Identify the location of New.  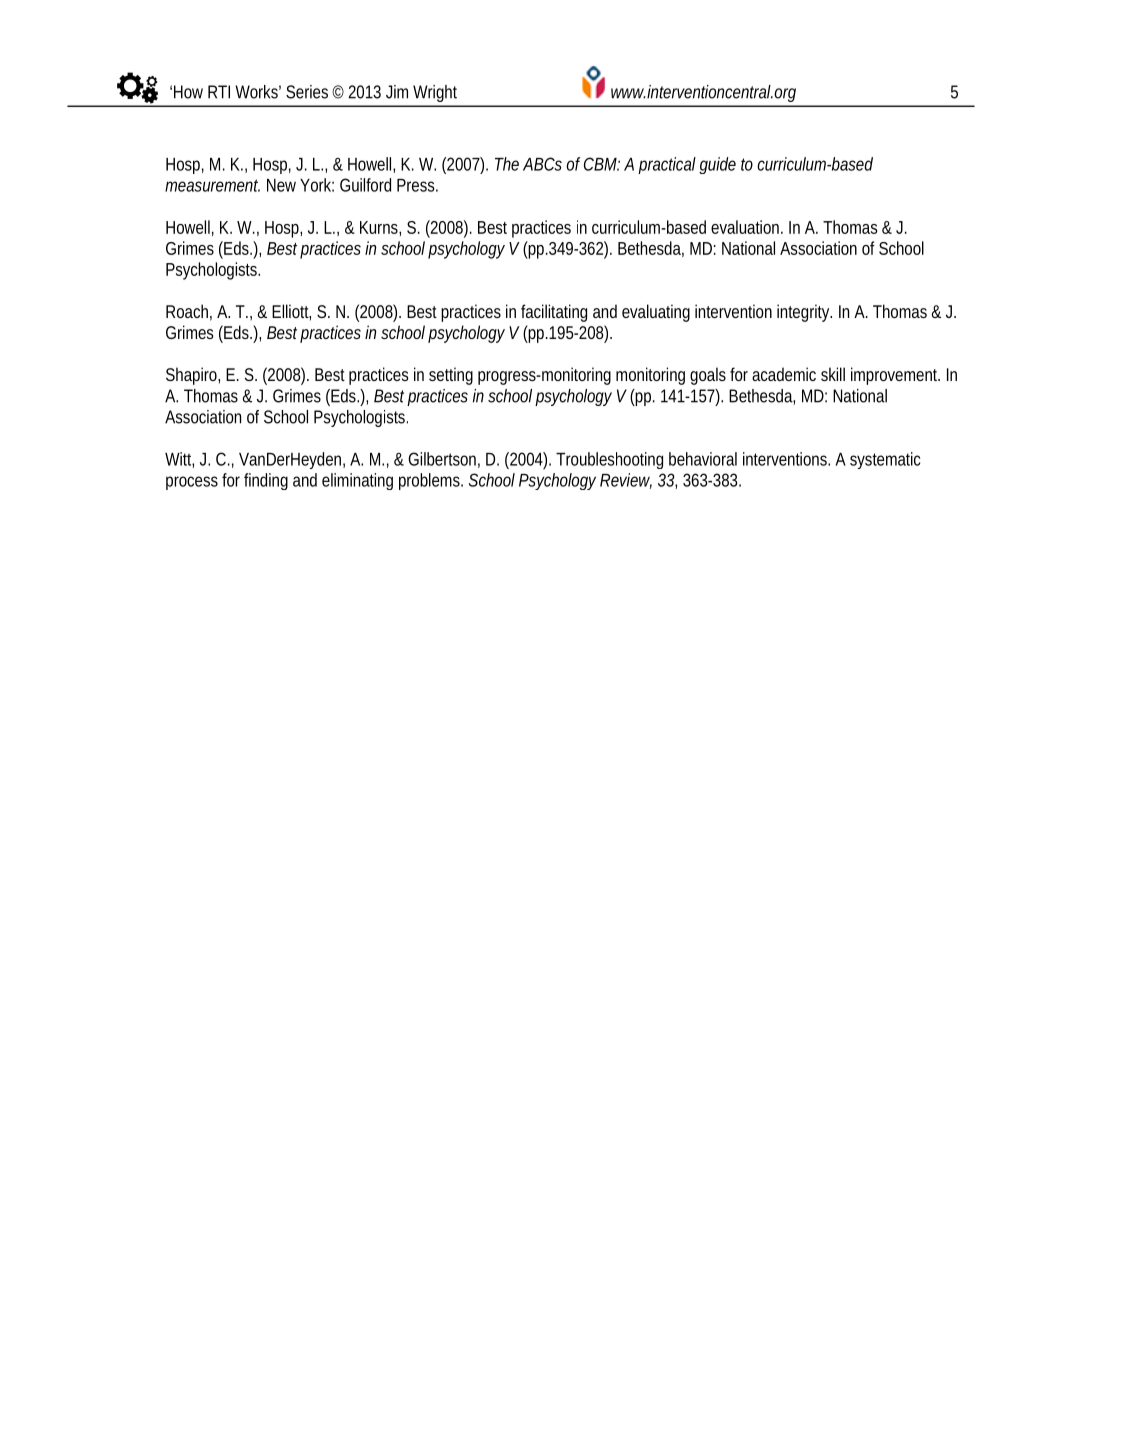
(281, 185).
